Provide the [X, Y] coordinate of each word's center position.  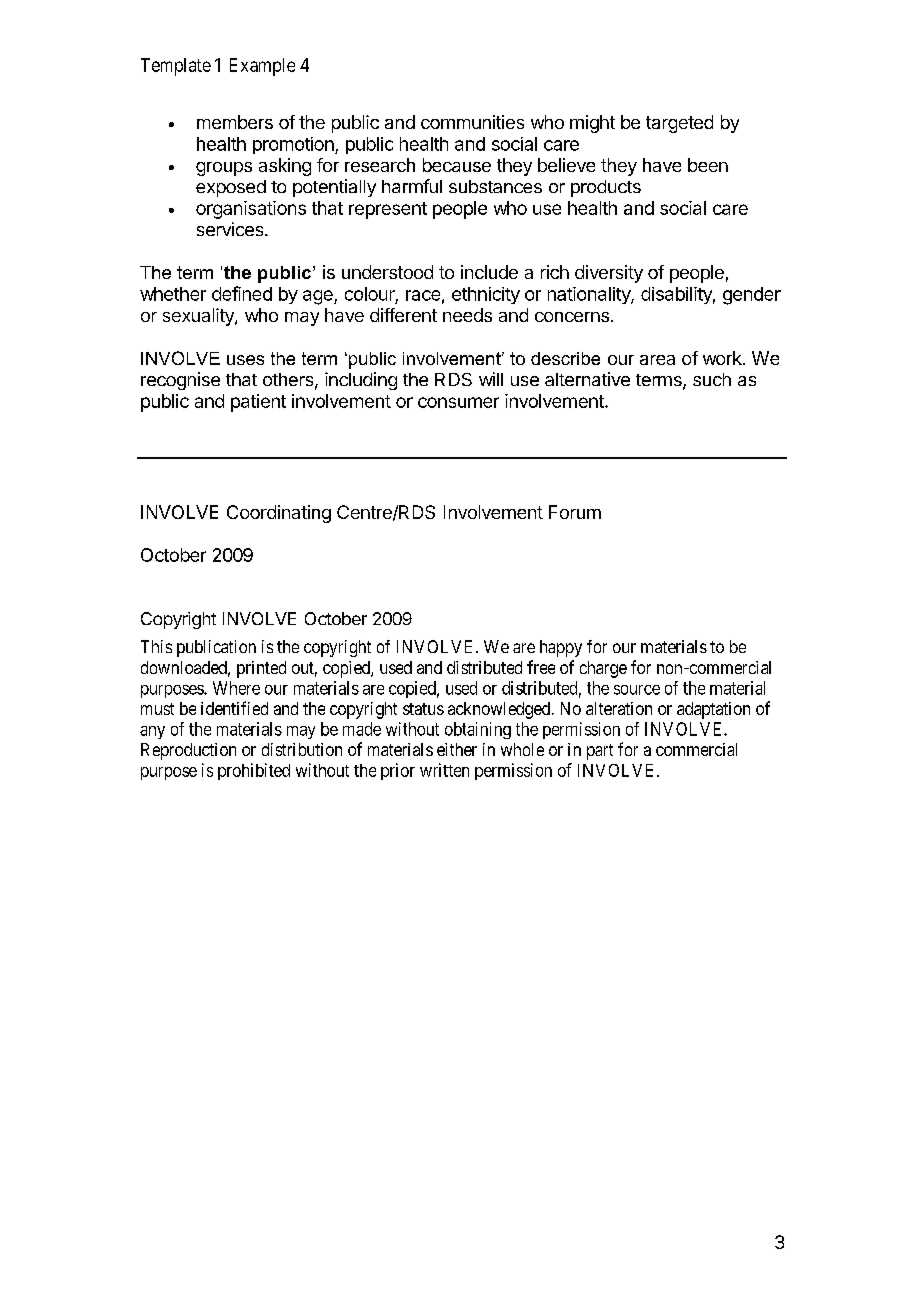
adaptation [713, 710]
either [457, 749]
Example [262, 67]
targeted [679, 124]
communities [472, 122]
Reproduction [188, 751]
